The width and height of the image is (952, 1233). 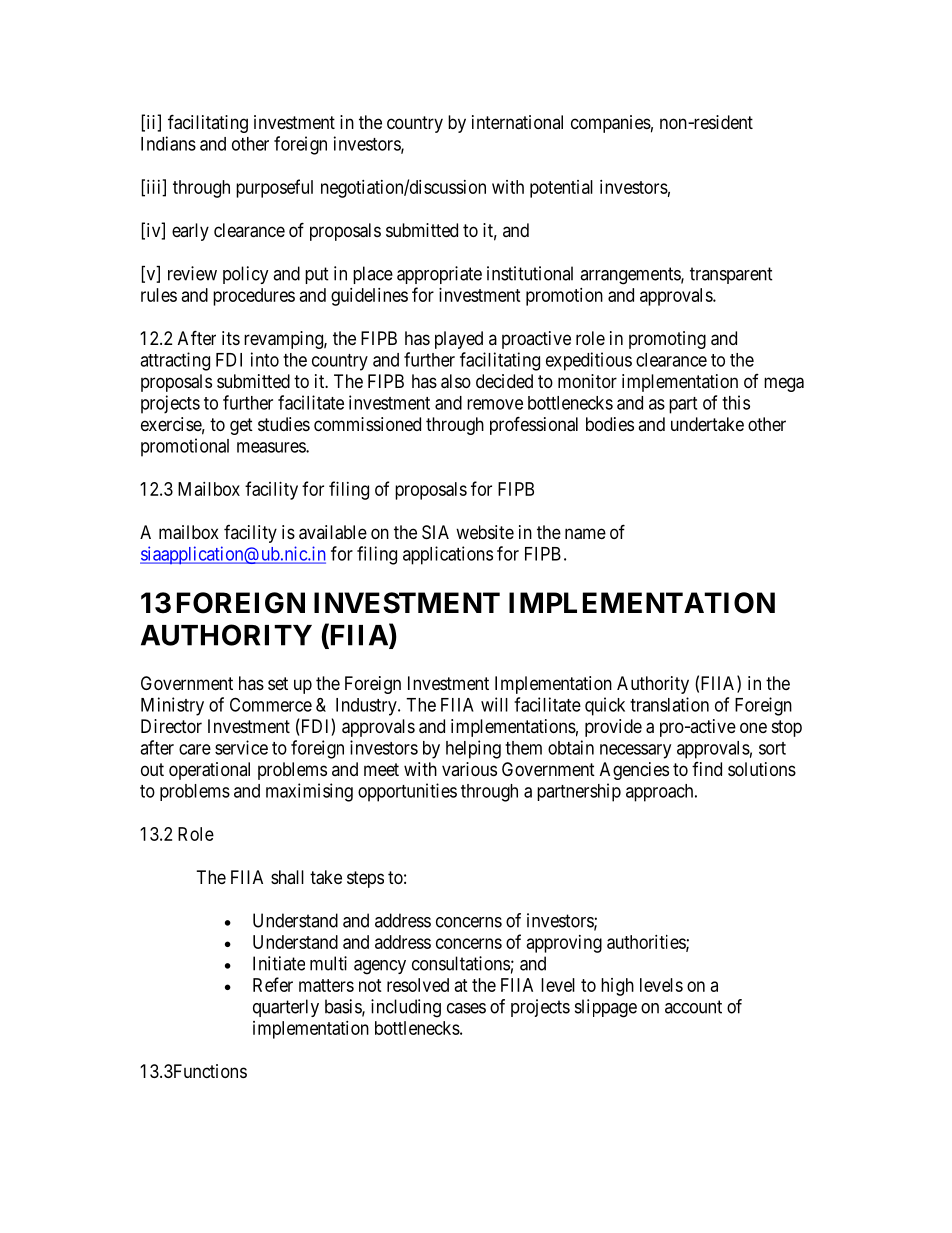 What do you see at coordinates (333, 532) in the image?
I see `available` at bounding box center [333, 532].
